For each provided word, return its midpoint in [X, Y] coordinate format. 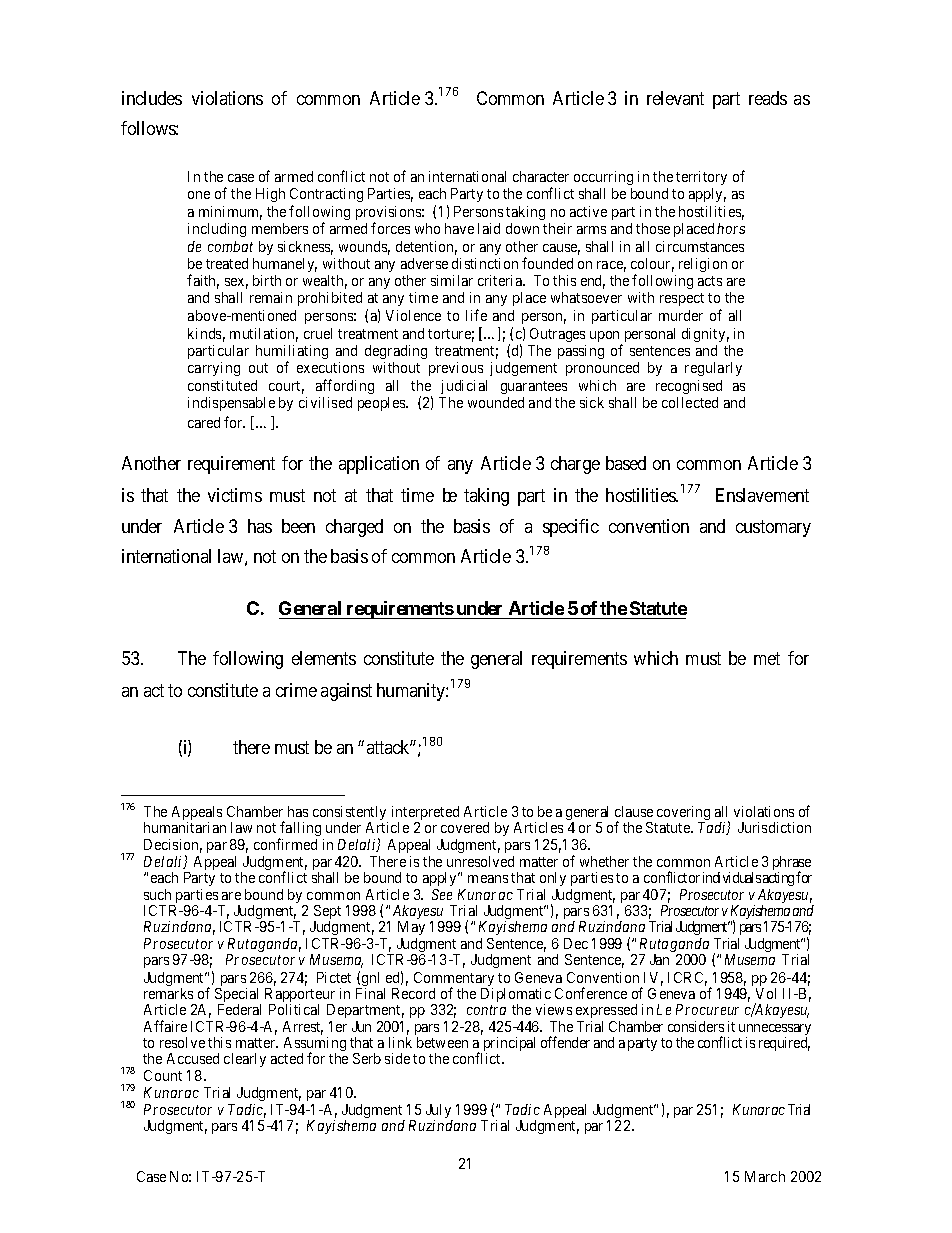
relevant [675, 98]
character [541, 176]
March [765, 1176]
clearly [245, 1060]
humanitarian [185, 827]
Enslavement [762, 495]
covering [683, 814]
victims [235, 495]
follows [149, 128]
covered [465, 827]
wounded [496, 402]
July [439, 1112]
